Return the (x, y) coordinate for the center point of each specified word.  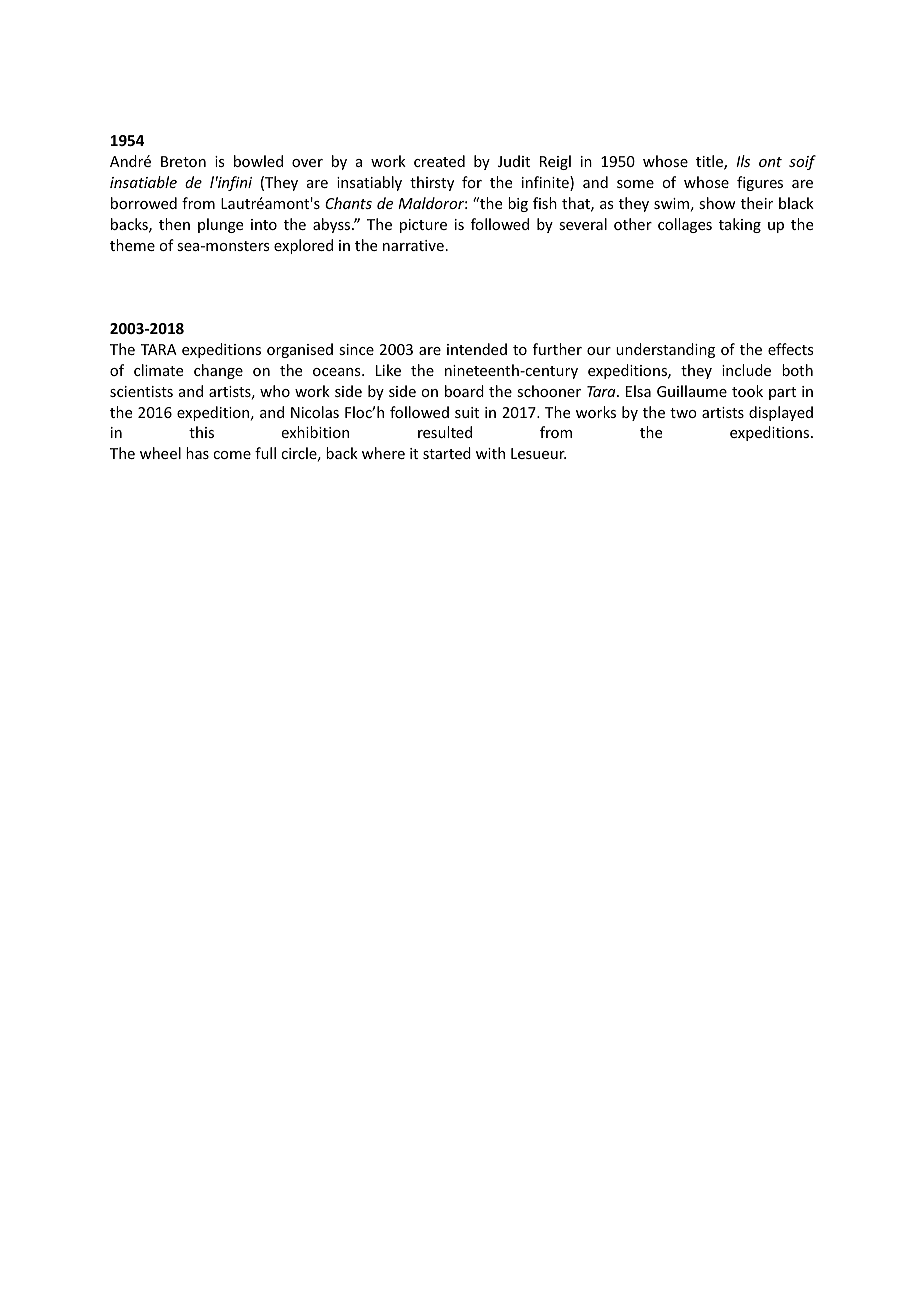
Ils (743, 161)
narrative (413, 245)
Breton (183, 161)
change (218, 371)
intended (477, 349)
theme (132, 245)
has (197, 453)
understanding (665, 350)
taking (740, 225)
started (447, 453)
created (439, 161)
